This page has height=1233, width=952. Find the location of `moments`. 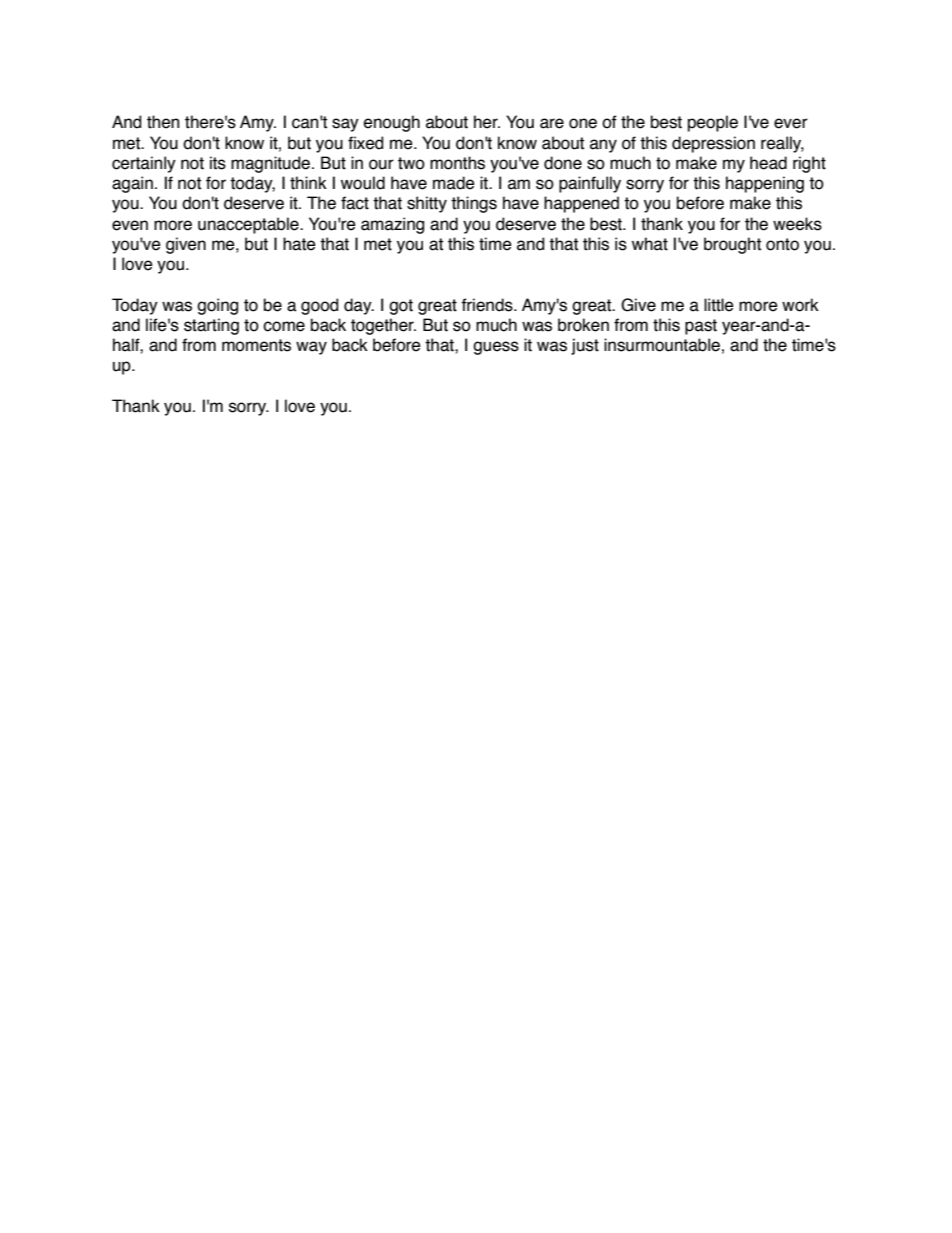

moments is located at coordinates (256, 345).
